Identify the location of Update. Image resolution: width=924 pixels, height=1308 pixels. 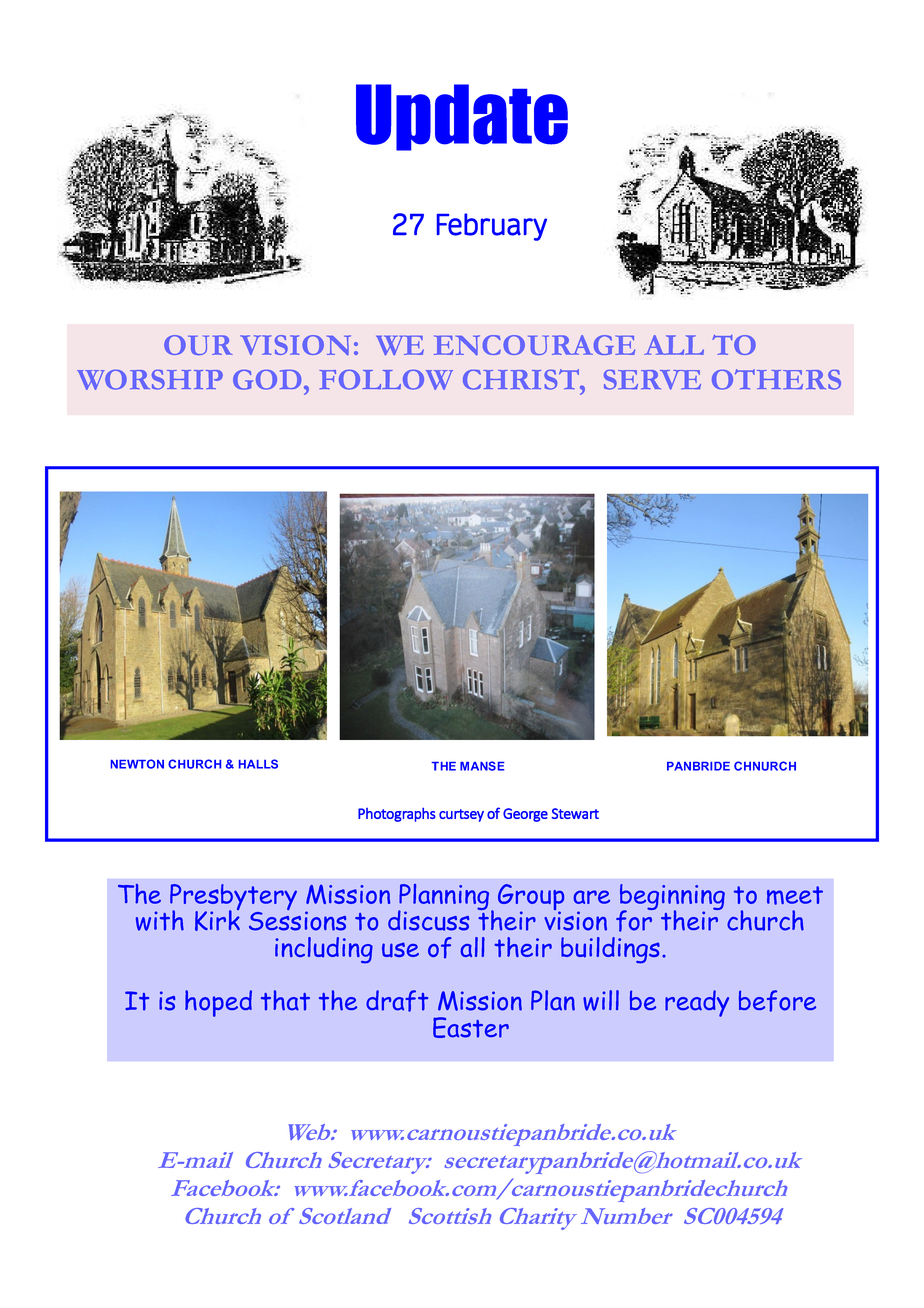
(462, 117).
